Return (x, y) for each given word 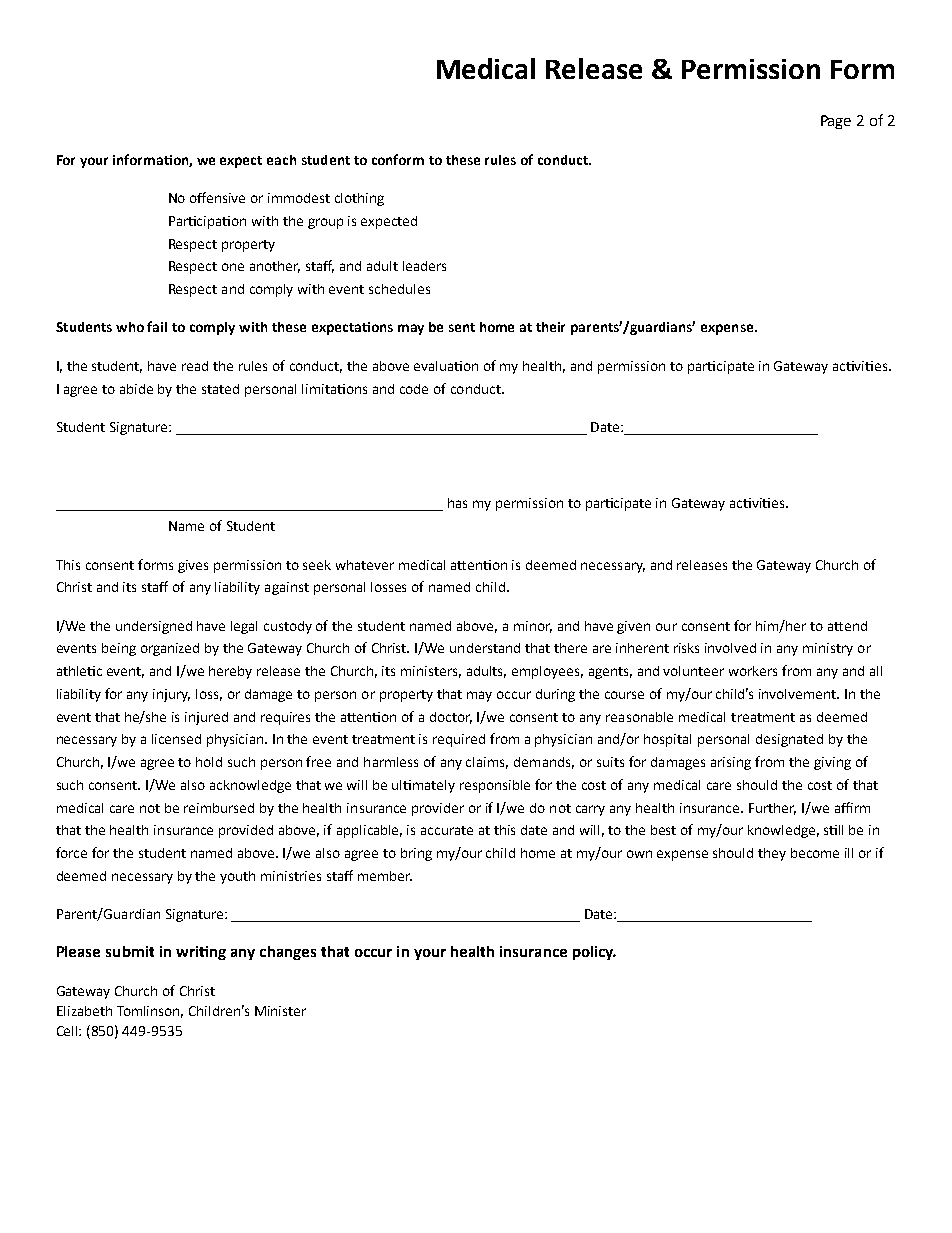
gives (193, 566)
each (281, 160)
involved (730, 648)
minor (533, 627)
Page (836, 122)
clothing (359, 199)
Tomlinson (150, 1012)
